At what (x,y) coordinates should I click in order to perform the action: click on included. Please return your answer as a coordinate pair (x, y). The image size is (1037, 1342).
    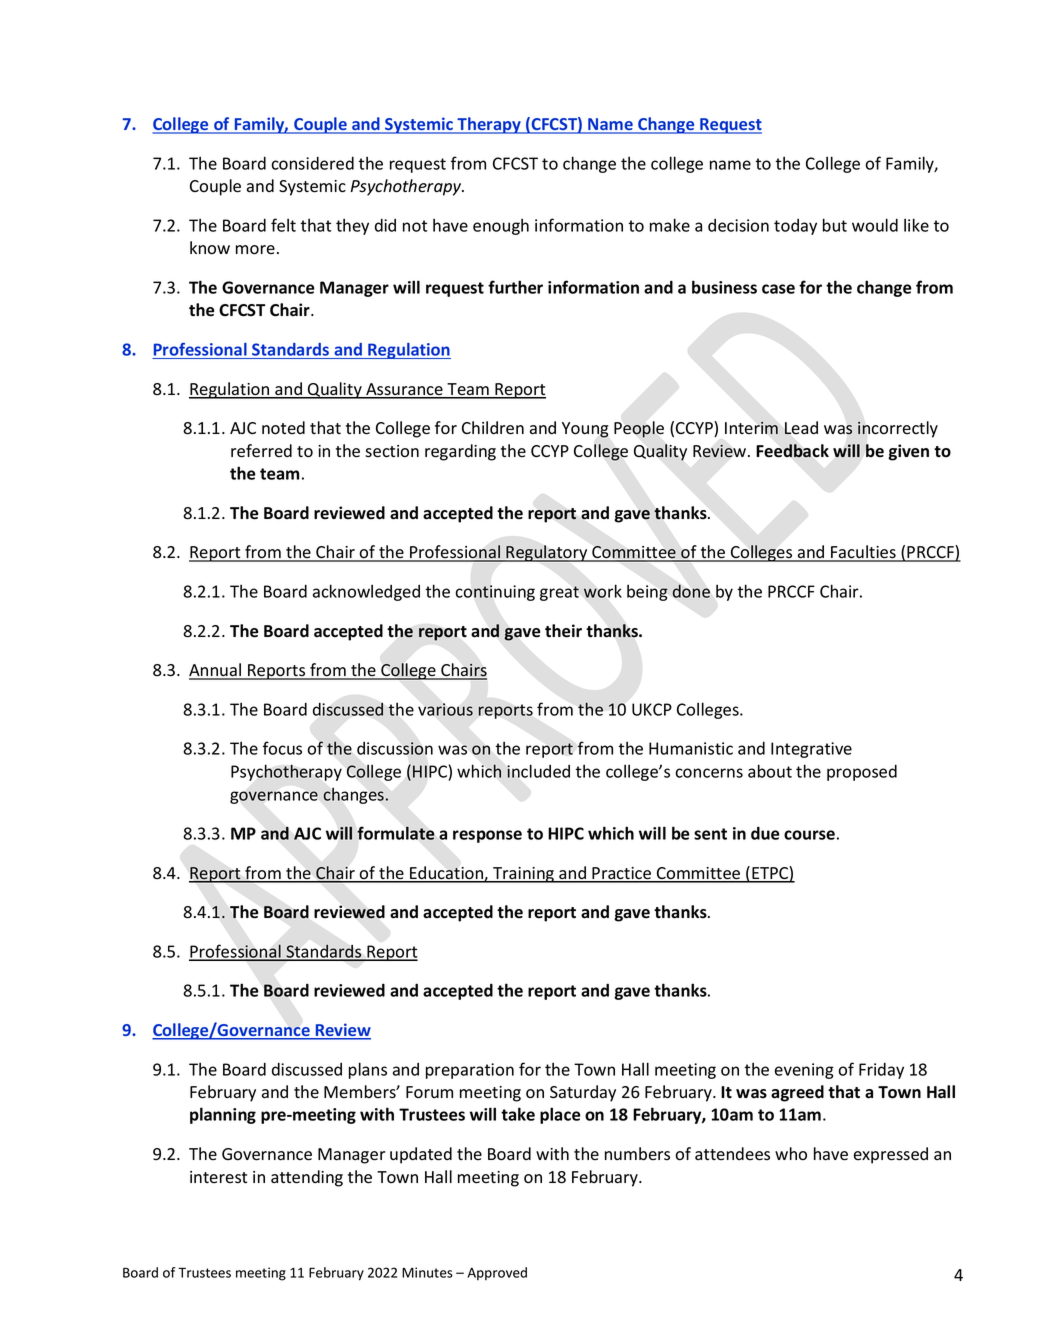
    Looking at the image, I should click on (538, 771).
